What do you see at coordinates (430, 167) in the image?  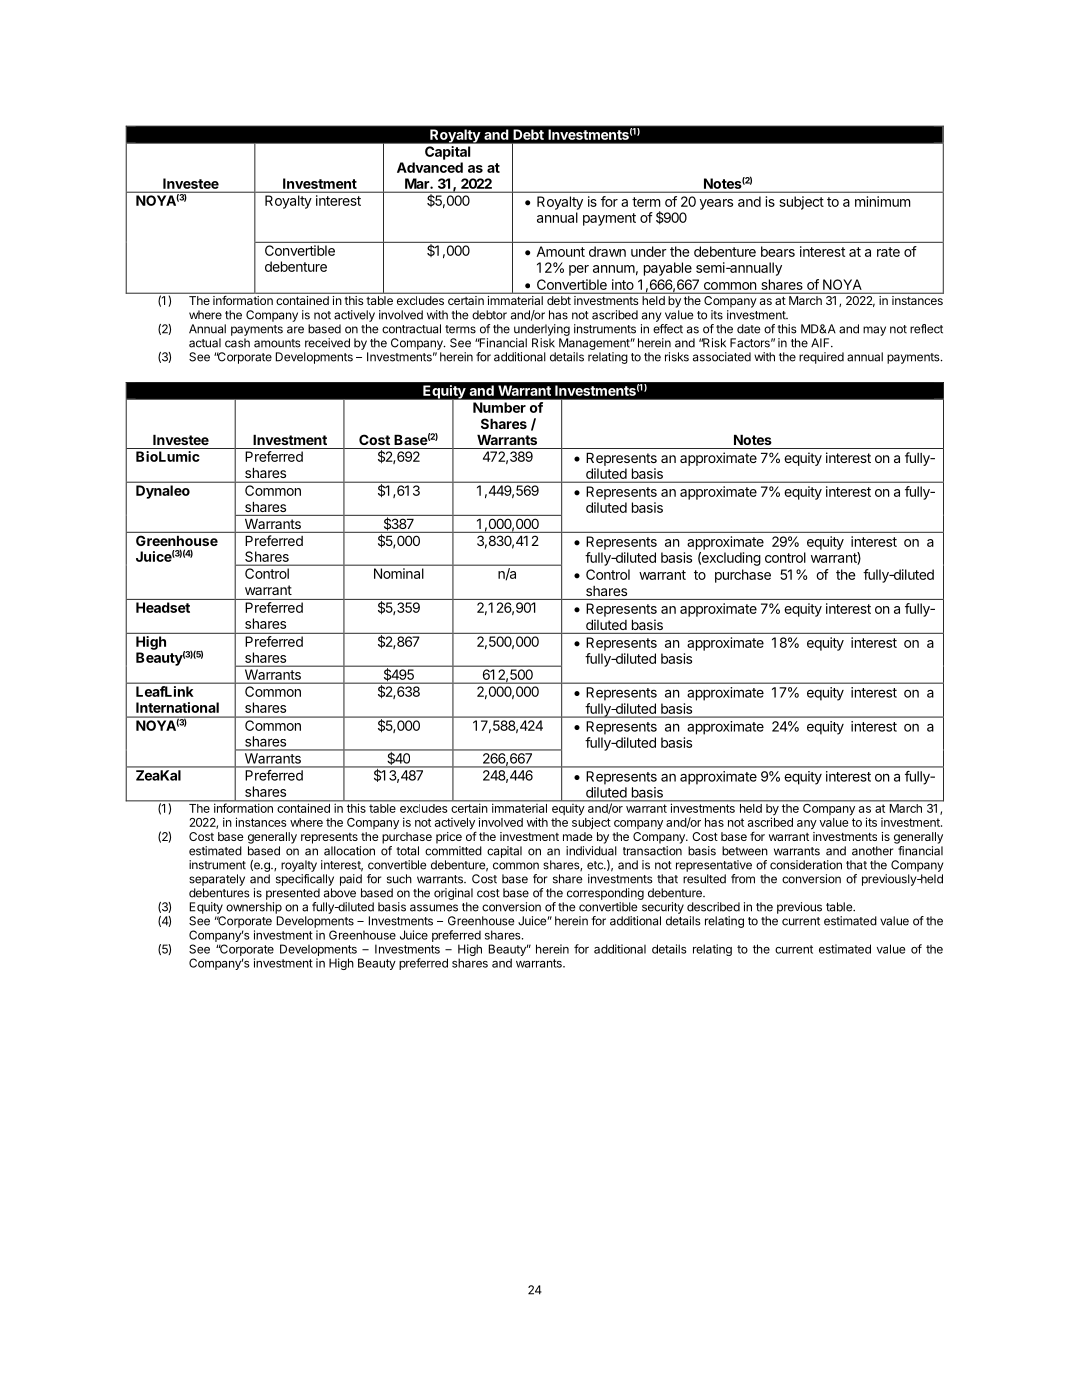 I see `Advanced` at bounding box center [430, 167].
